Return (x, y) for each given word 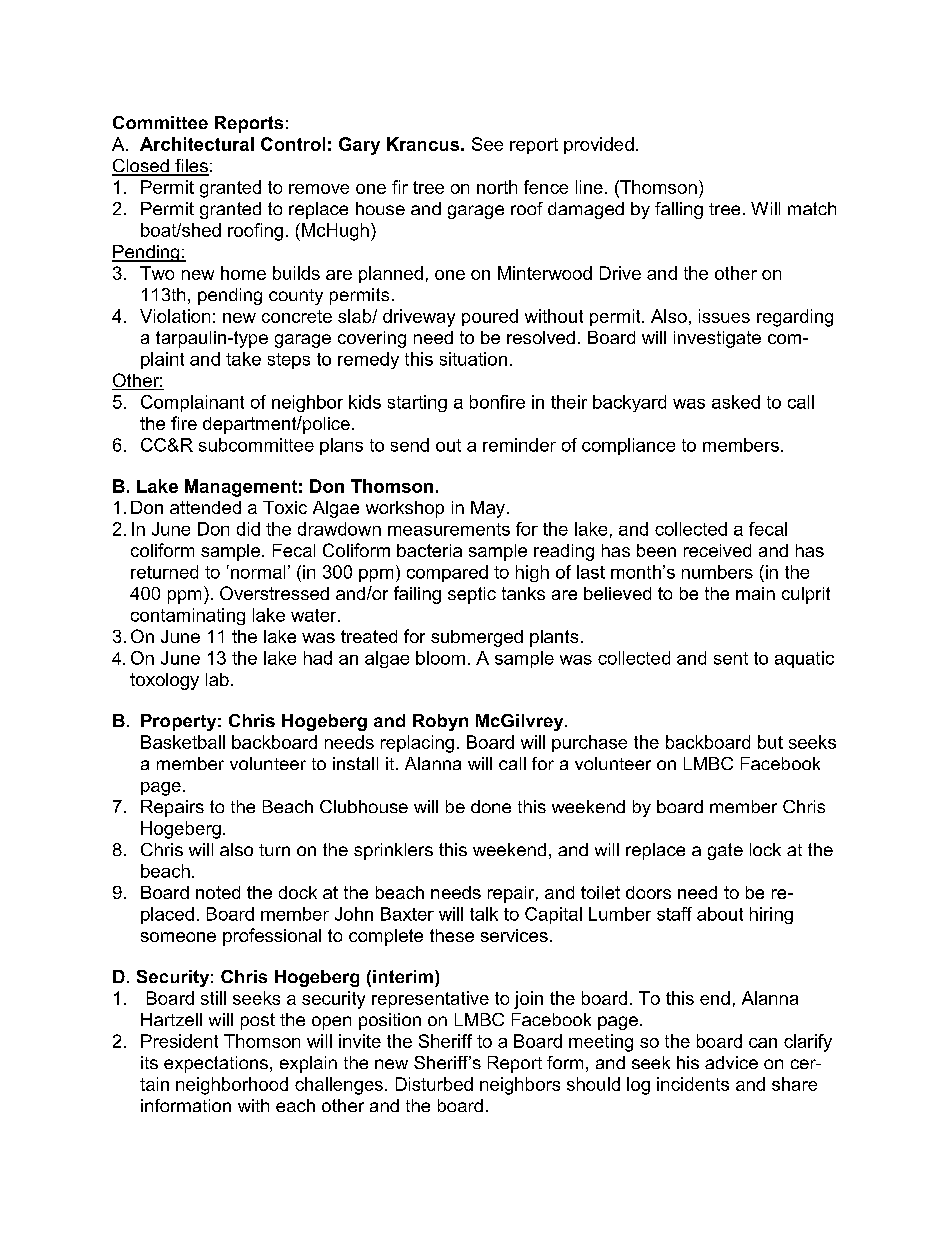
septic (472, 595)
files (191, 167)
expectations (216, 1064)
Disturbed (434, 1084)
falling (679, 210)
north (497, 187)
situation (473, 359)
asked (736, 402)
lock (765, 849)
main (755, 593)
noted (218, 892)
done (491, 806)
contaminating (188, 616)
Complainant (192, 403)
